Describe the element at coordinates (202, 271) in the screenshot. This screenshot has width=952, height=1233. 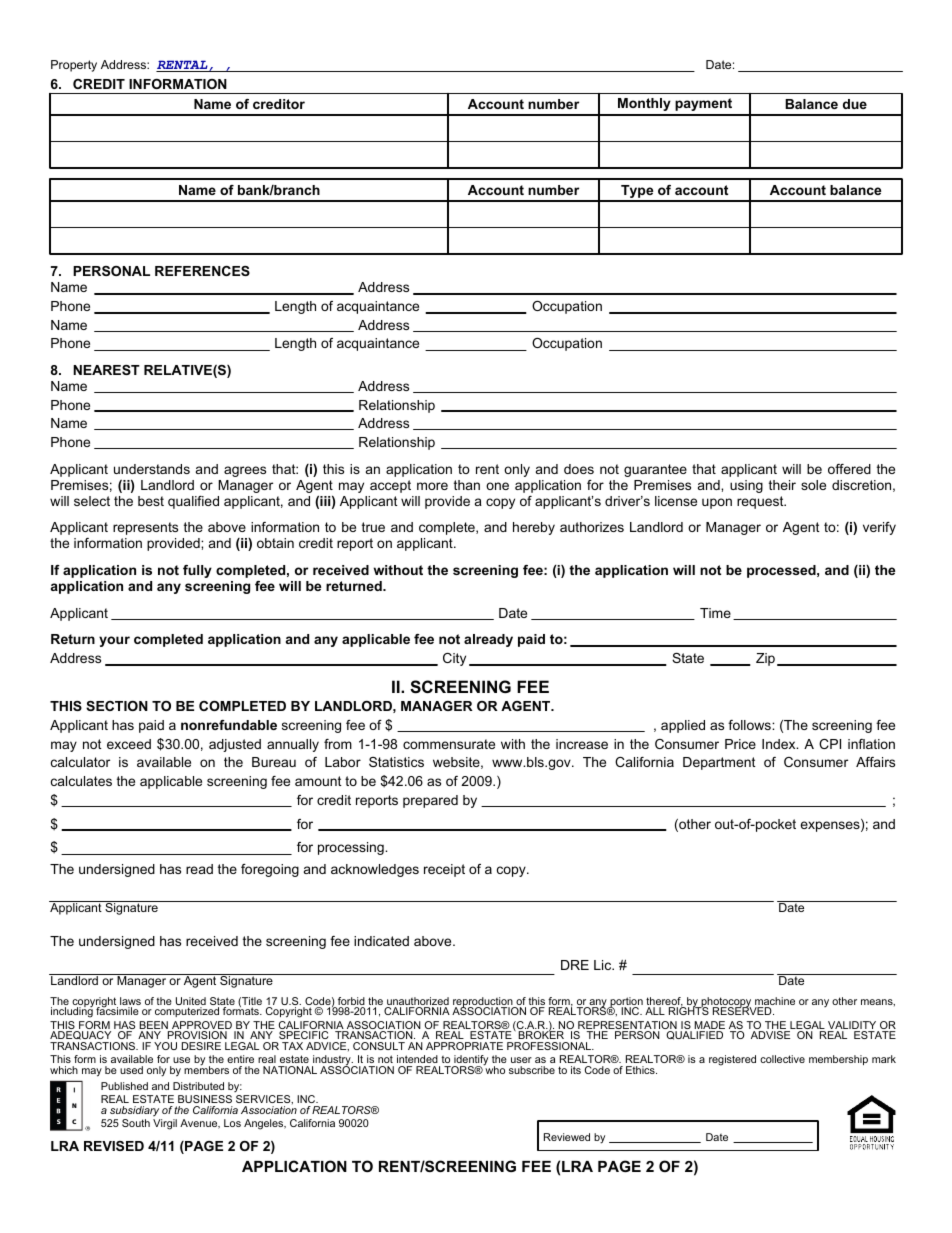
I see `REFERENCES` at that location.
